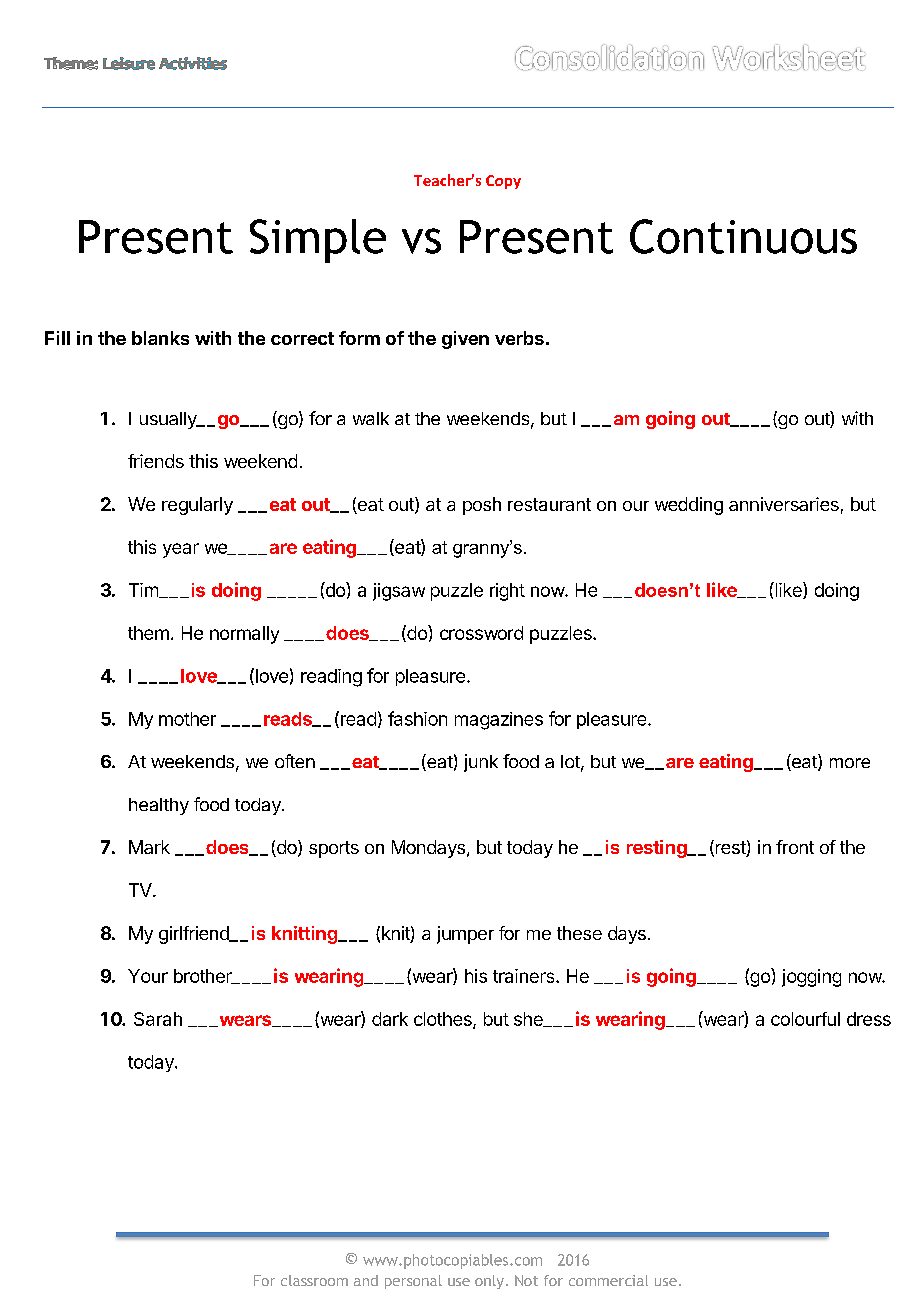 The image size is (924, 1308). What do you see at coordinates (743, 236) in the page?
I see `Continuous` at bounding box center [743, 236].
